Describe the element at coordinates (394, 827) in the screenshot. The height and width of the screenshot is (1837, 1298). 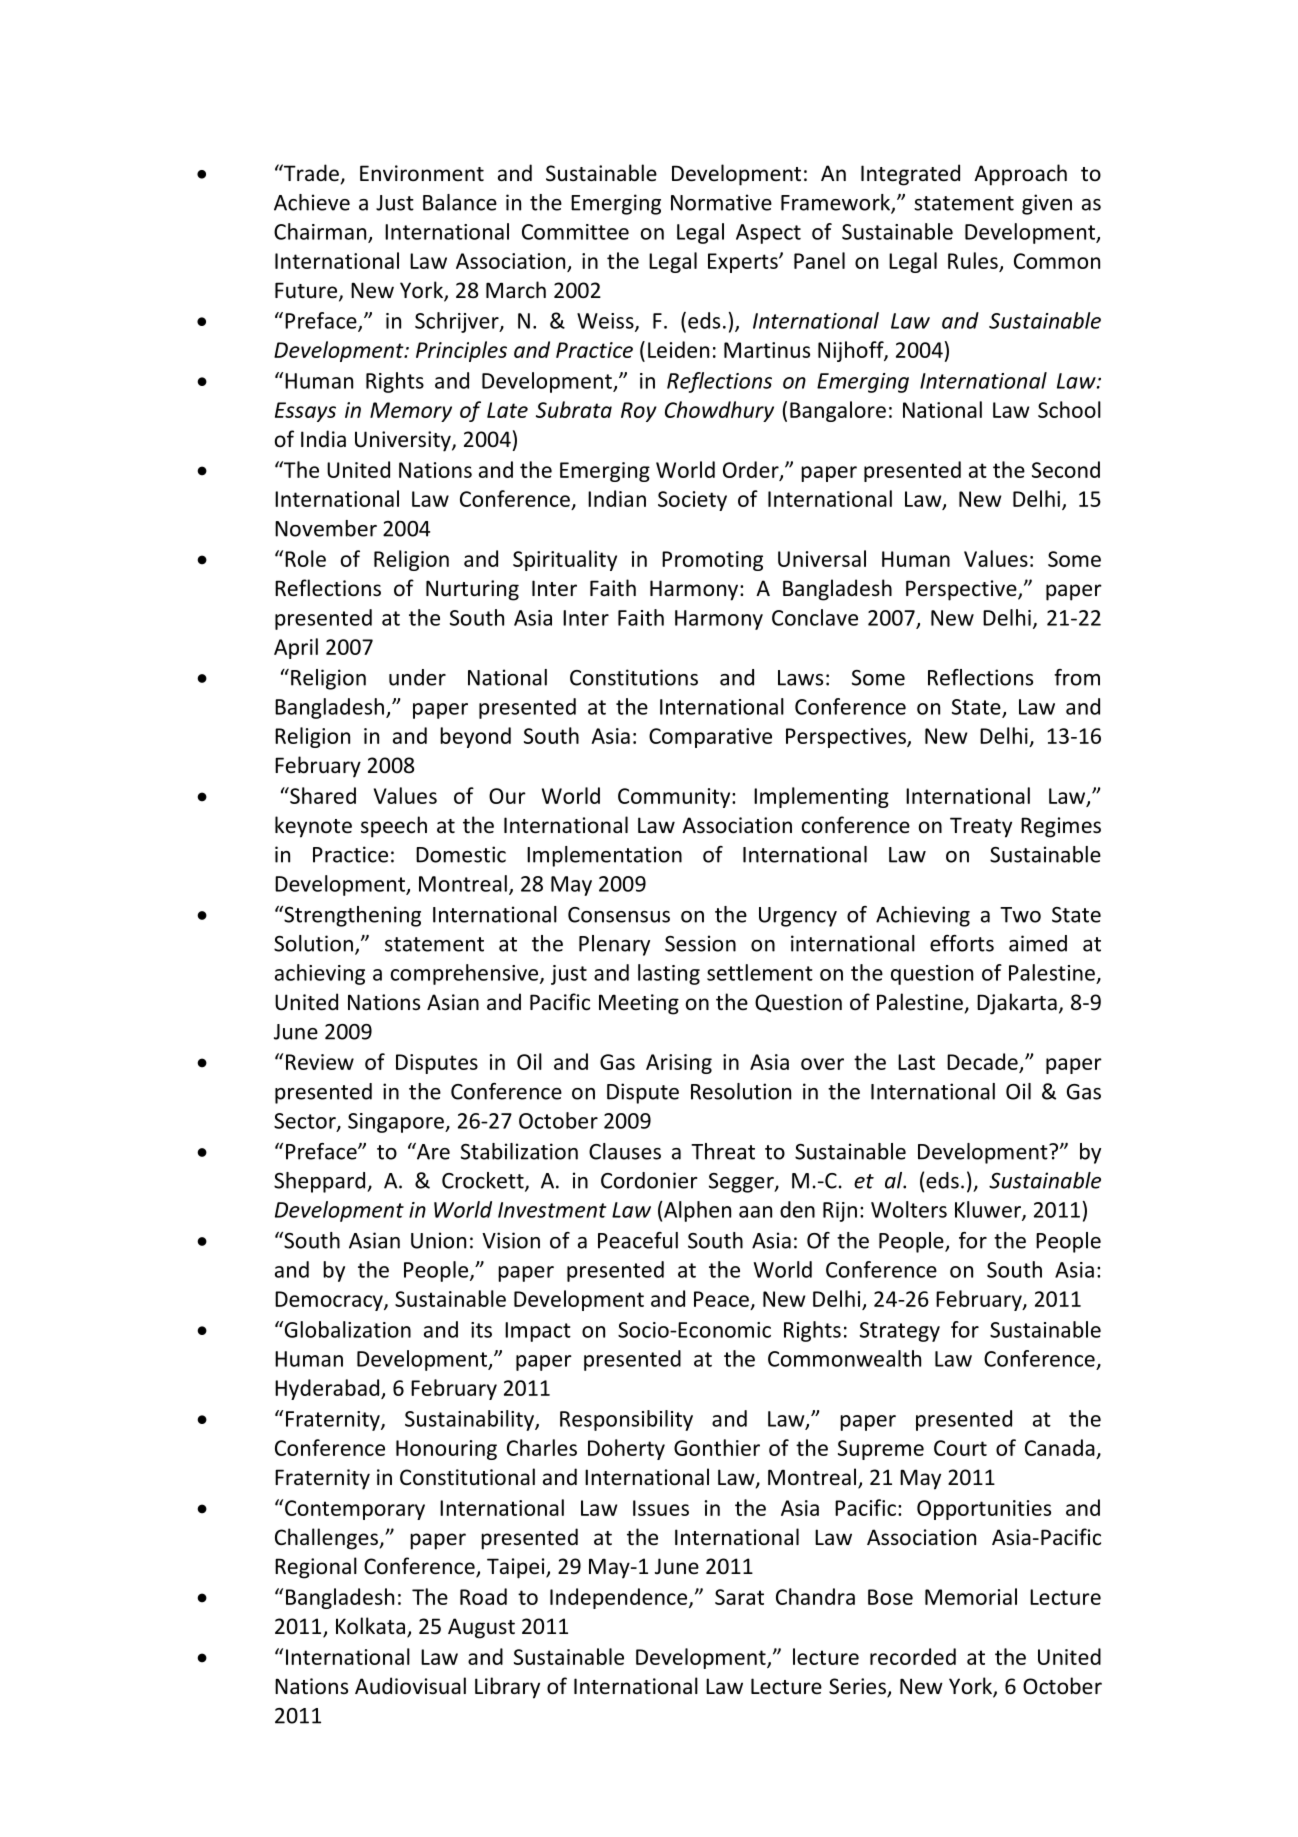
I see `speech` at that location.
